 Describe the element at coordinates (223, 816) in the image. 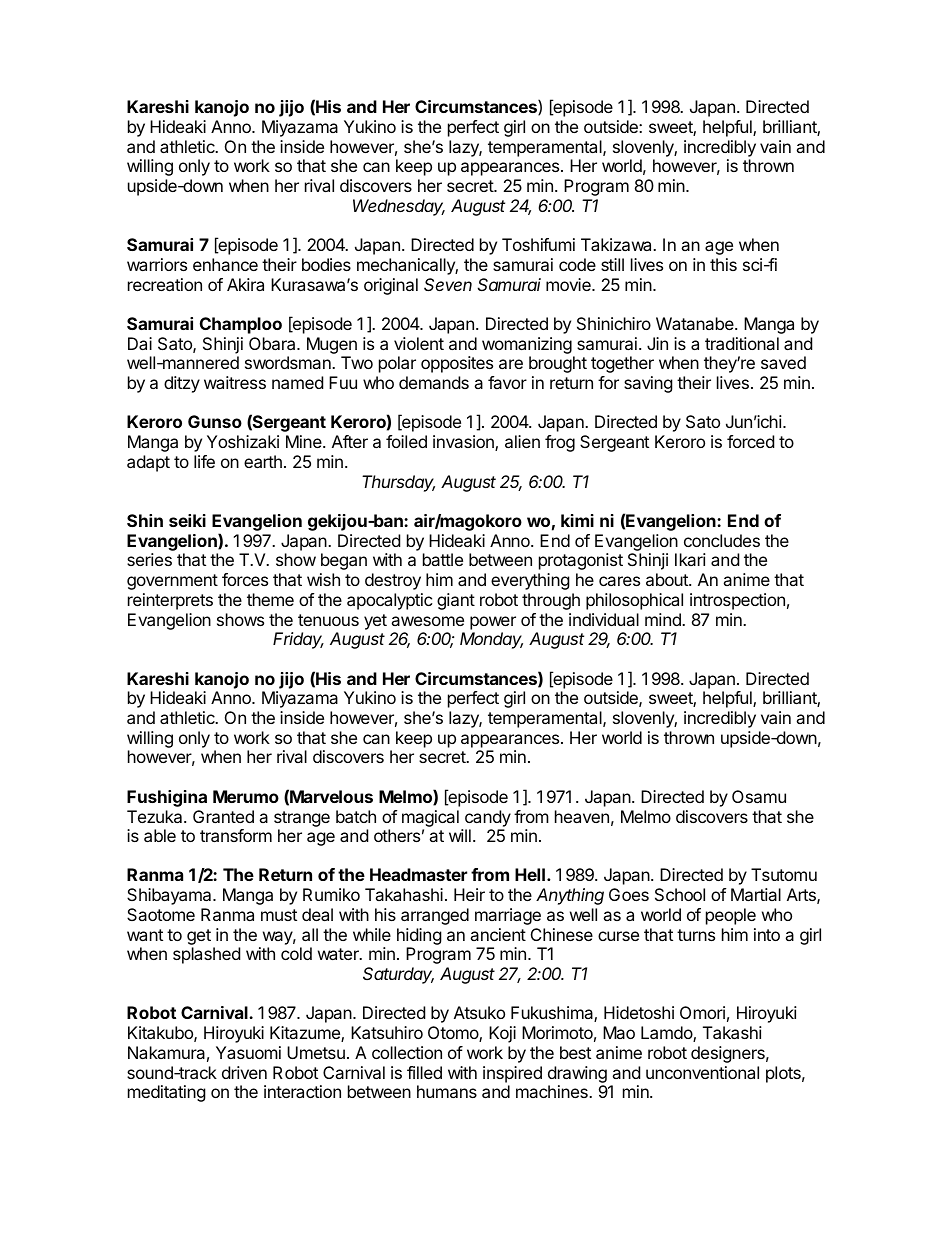

I see `Granted` at that location.
